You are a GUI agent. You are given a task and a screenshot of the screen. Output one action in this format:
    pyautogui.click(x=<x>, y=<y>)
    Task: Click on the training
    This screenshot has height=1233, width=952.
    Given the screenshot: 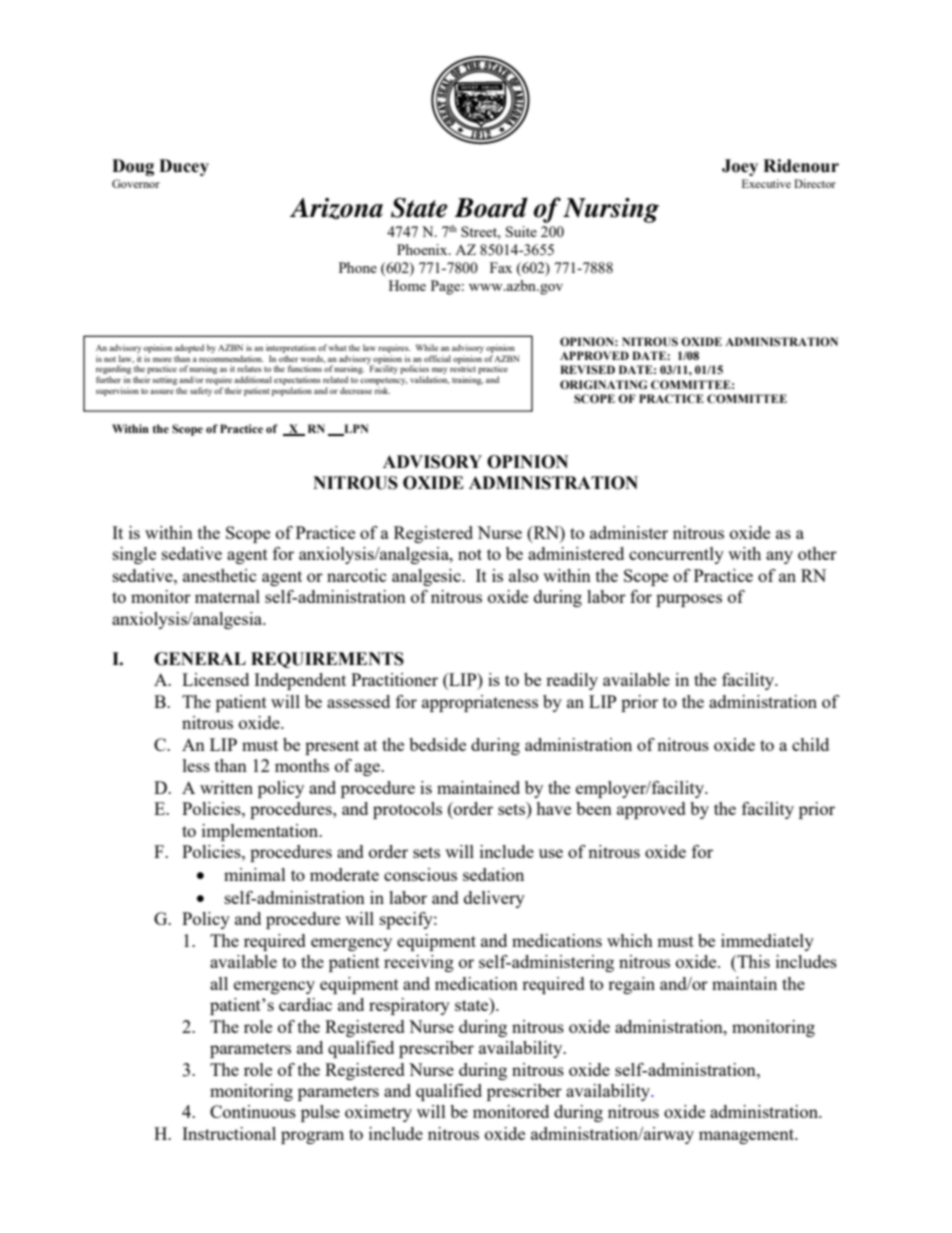 What is the action you would take?
    pyautogui.click(x=467, y=380)
